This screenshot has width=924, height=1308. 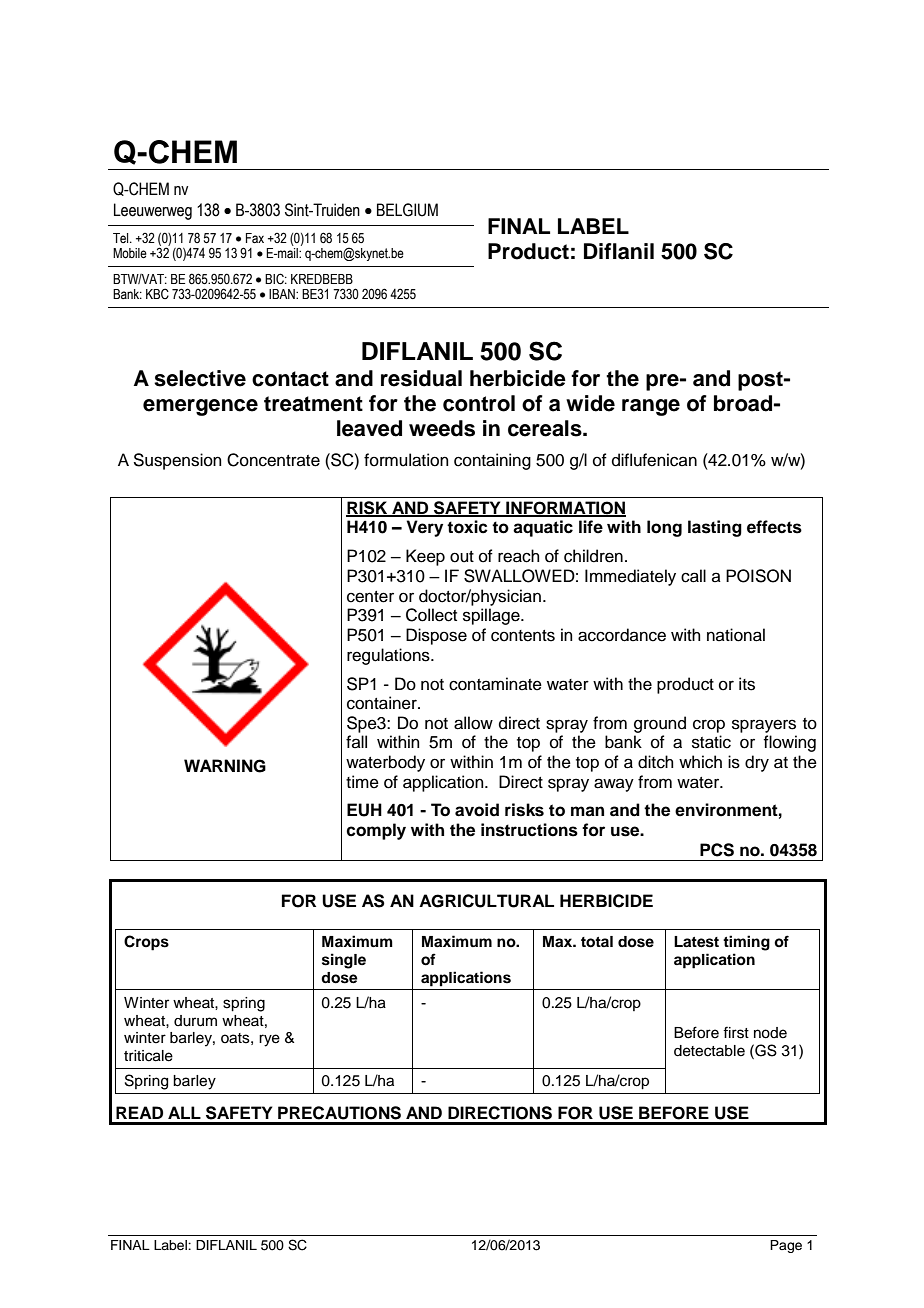 I want to click on out, so click(x=462, y=557).
